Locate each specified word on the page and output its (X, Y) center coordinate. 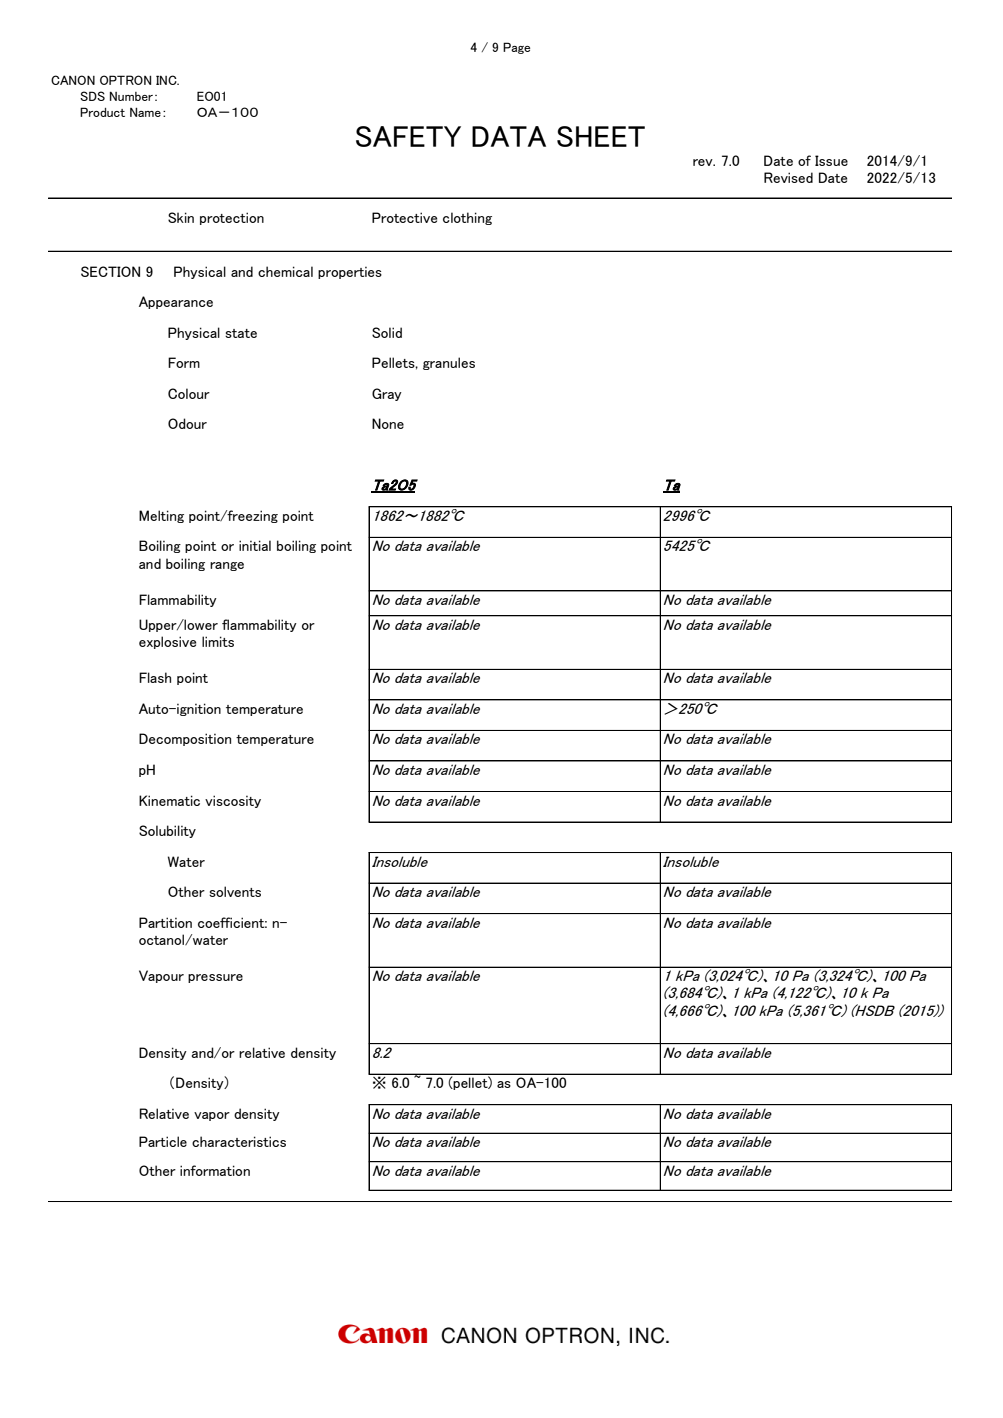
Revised (788, 177)
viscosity (233, 801)
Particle (163, 1141)
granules (449, 363)
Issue (831, 160)
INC (167, 80)
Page (516, 48)
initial (255, 545)
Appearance (176, 302)
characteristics (239, 1141)
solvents (235, 891)
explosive (167, 642)
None (388, 423)
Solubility (167, 831)
